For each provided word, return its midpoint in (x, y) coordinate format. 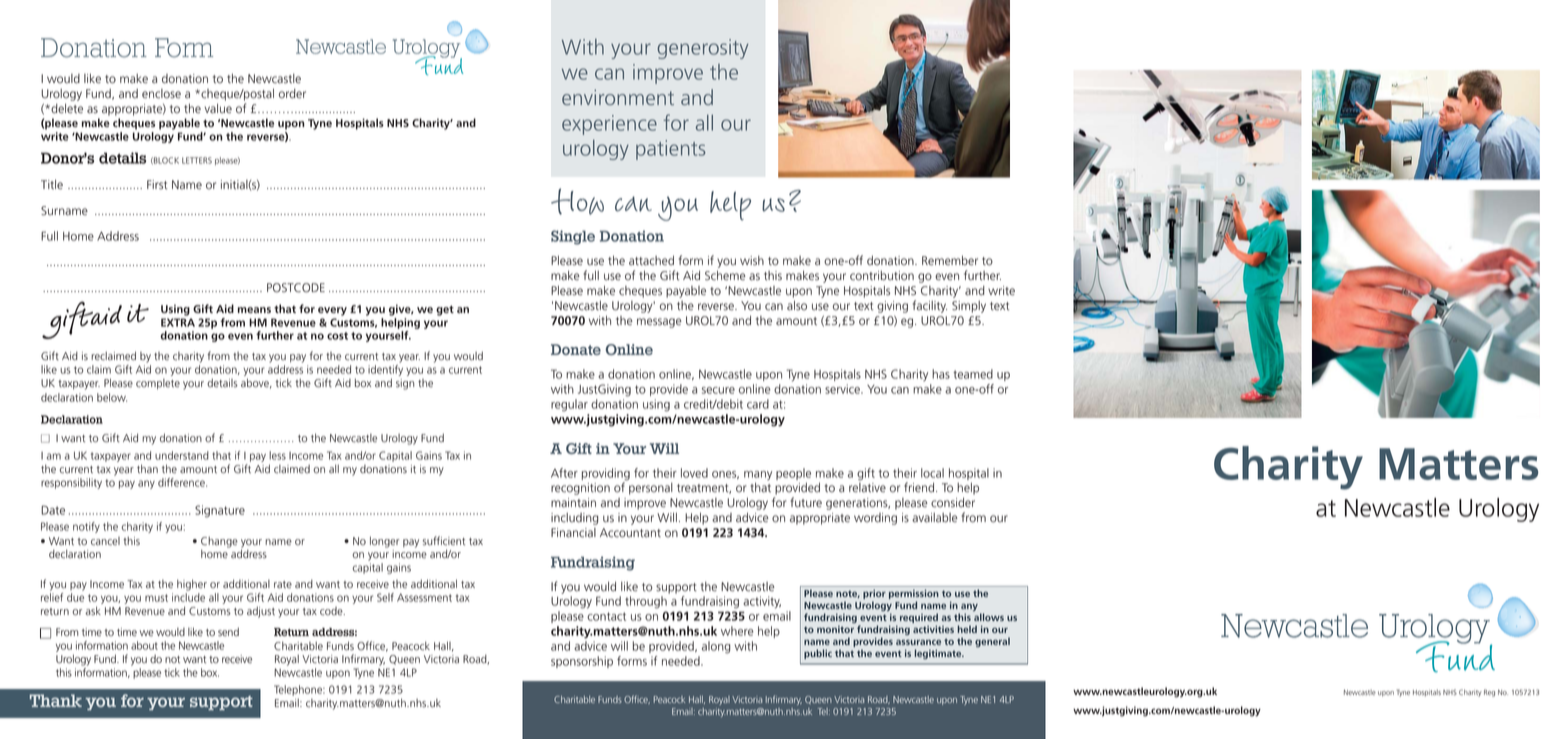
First (157, 185)
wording (875, 519)
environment (618, 97)
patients (671, 150)
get (445, 310)
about (144, 645)
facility (930, 306)
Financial (573, 533)
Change (219, 543)
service (843, 389)
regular (569, 405)
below (112, 397)
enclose (161, 94)
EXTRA (178, 322)
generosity (702, 49)
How (577, 201)
